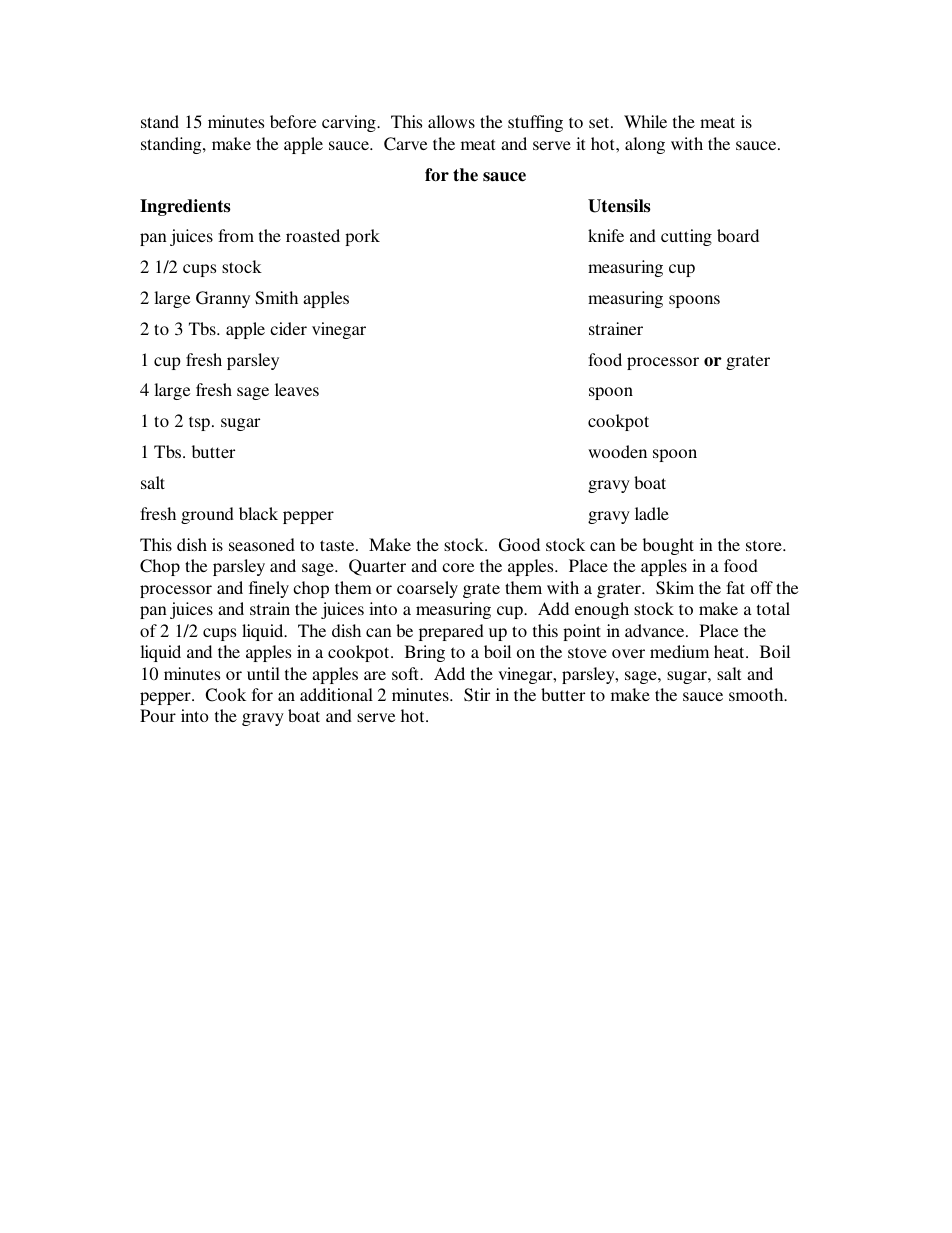 The width and height of the document is (952, 1233). Describe the element at coordinates (477, 695) in the document. I see `Stir` at that location.
